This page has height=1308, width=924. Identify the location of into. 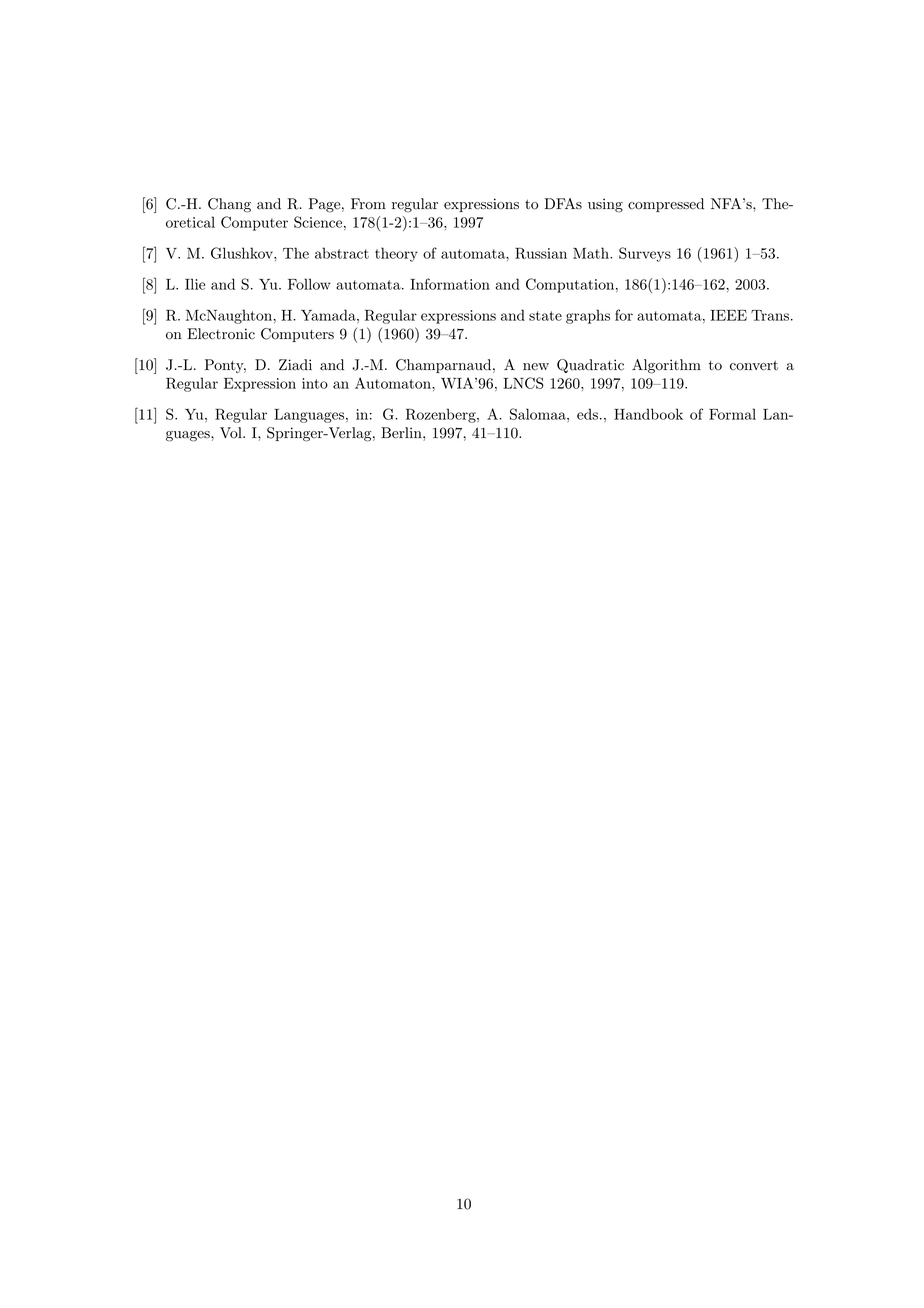
(315, 383).
